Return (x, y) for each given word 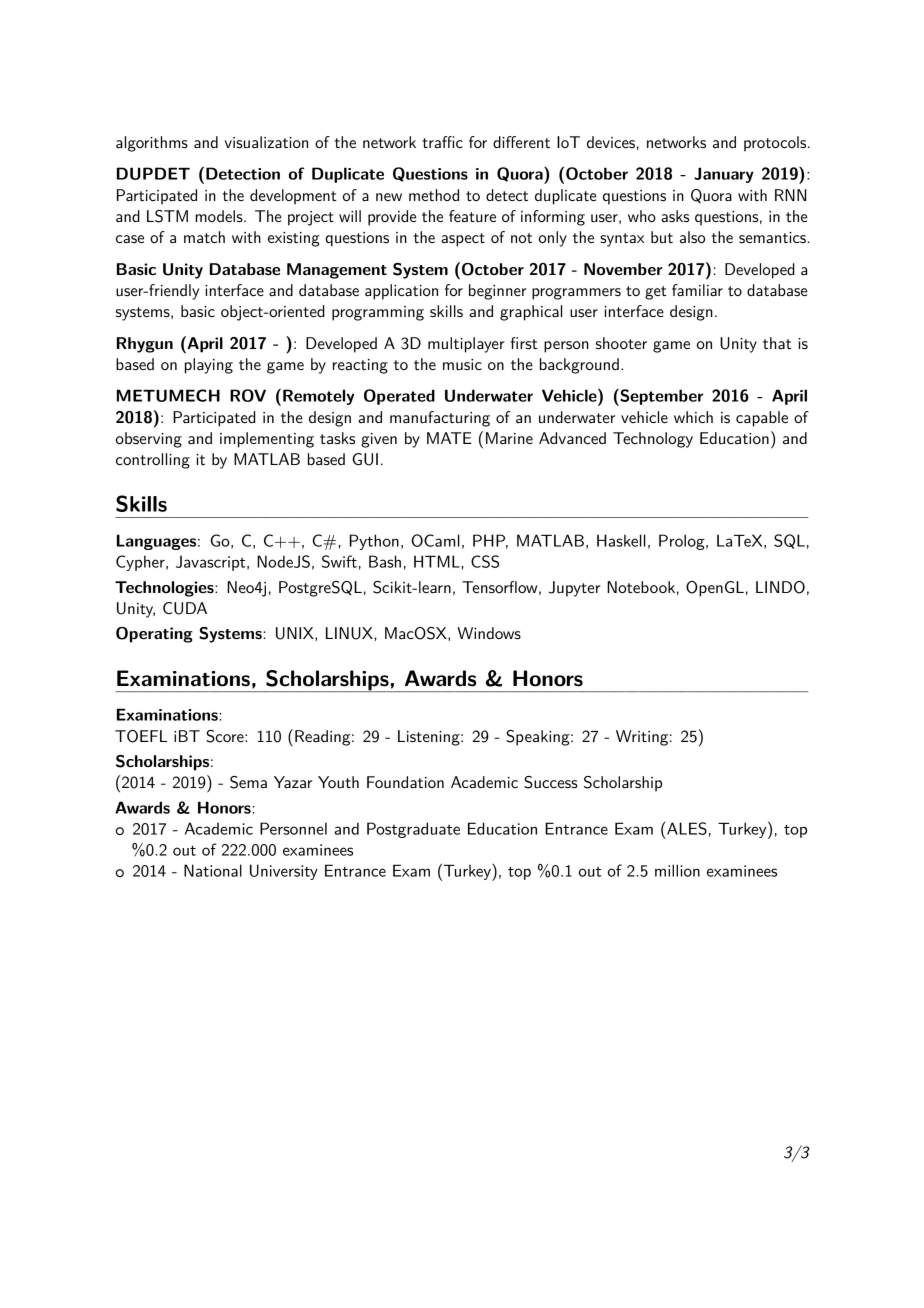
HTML (438, 561)
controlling (153, 461)
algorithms (152, 144)
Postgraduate (413, 830)
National (213, 870)
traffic (442, 142)
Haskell (621, 540)
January (724, 175)
